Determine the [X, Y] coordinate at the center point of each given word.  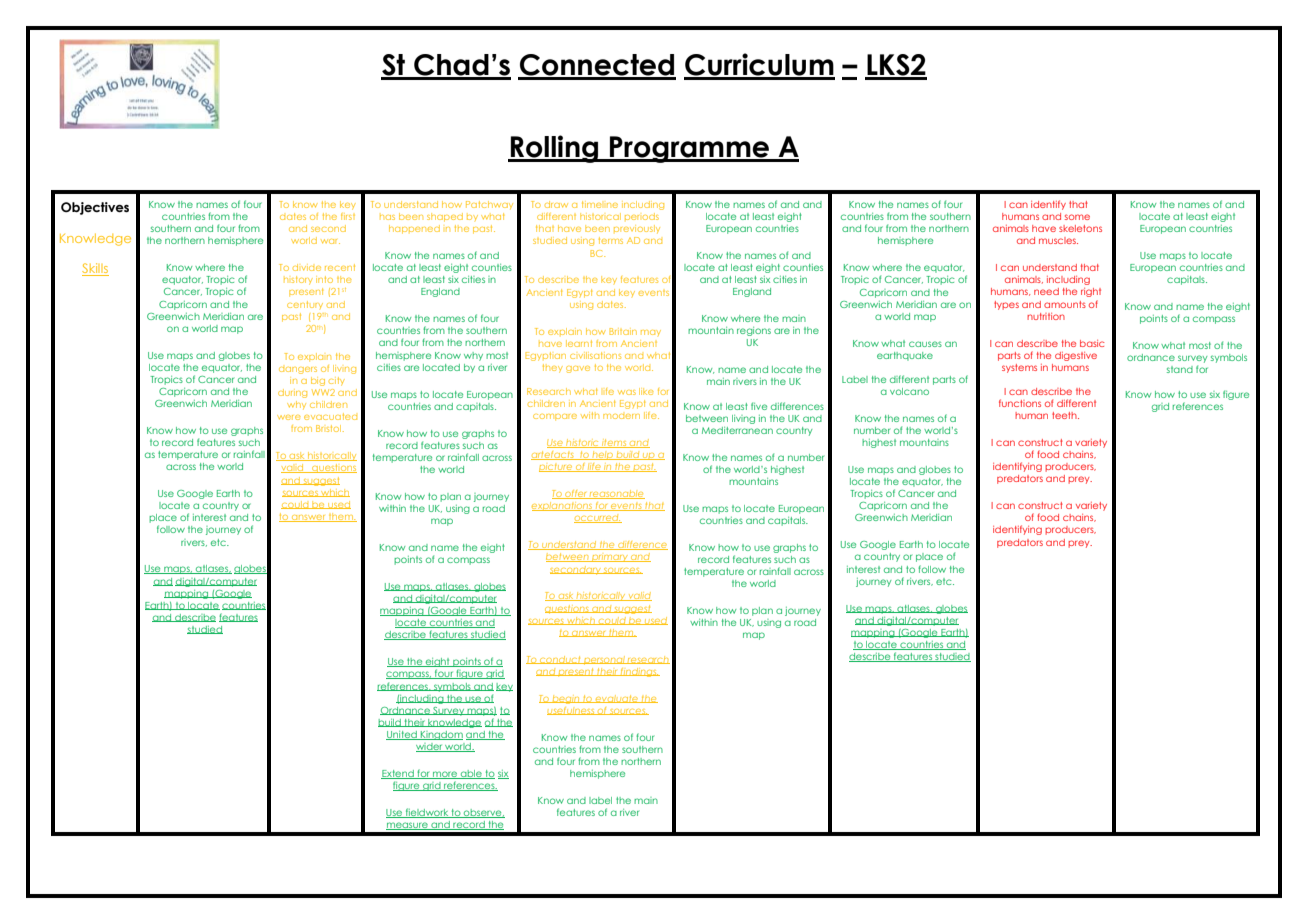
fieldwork [426, 813]
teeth [1065, 415]
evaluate [616, 699]
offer [576, 494]
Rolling [555, 149]
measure [408, 826]
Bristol [330, 428]
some [1077, 217]
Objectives [95, 208]
